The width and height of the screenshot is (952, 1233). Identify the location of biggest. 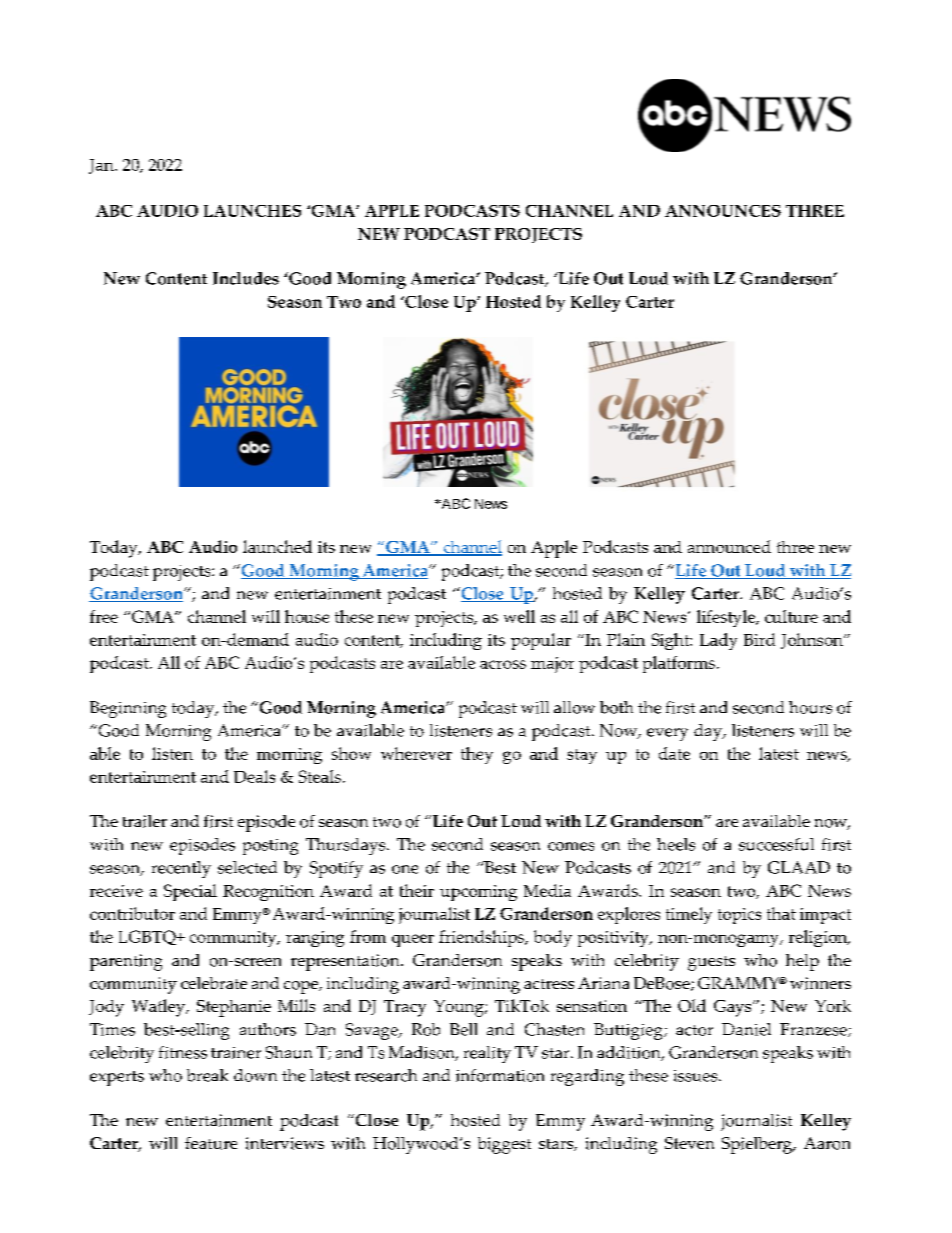
(504, 1145).
